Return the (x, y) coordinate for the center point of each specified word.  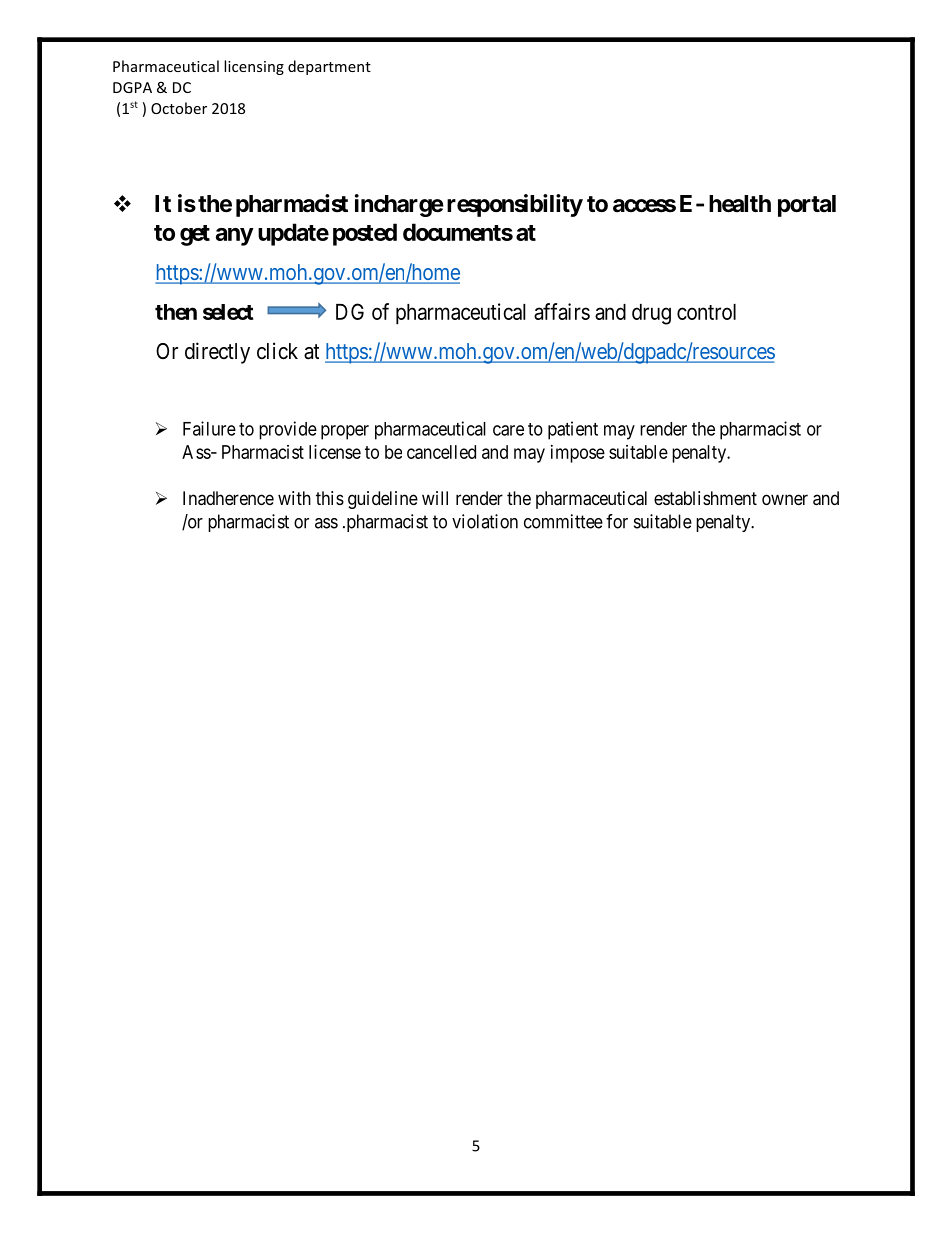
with (294, 498)
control (706, 312)
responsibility (515, 205)
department (329, 67)
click (277, 351)
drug (651, 314)
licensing (254, 67)
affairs (562, 311)
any (234, 237)
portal (807, 206)
